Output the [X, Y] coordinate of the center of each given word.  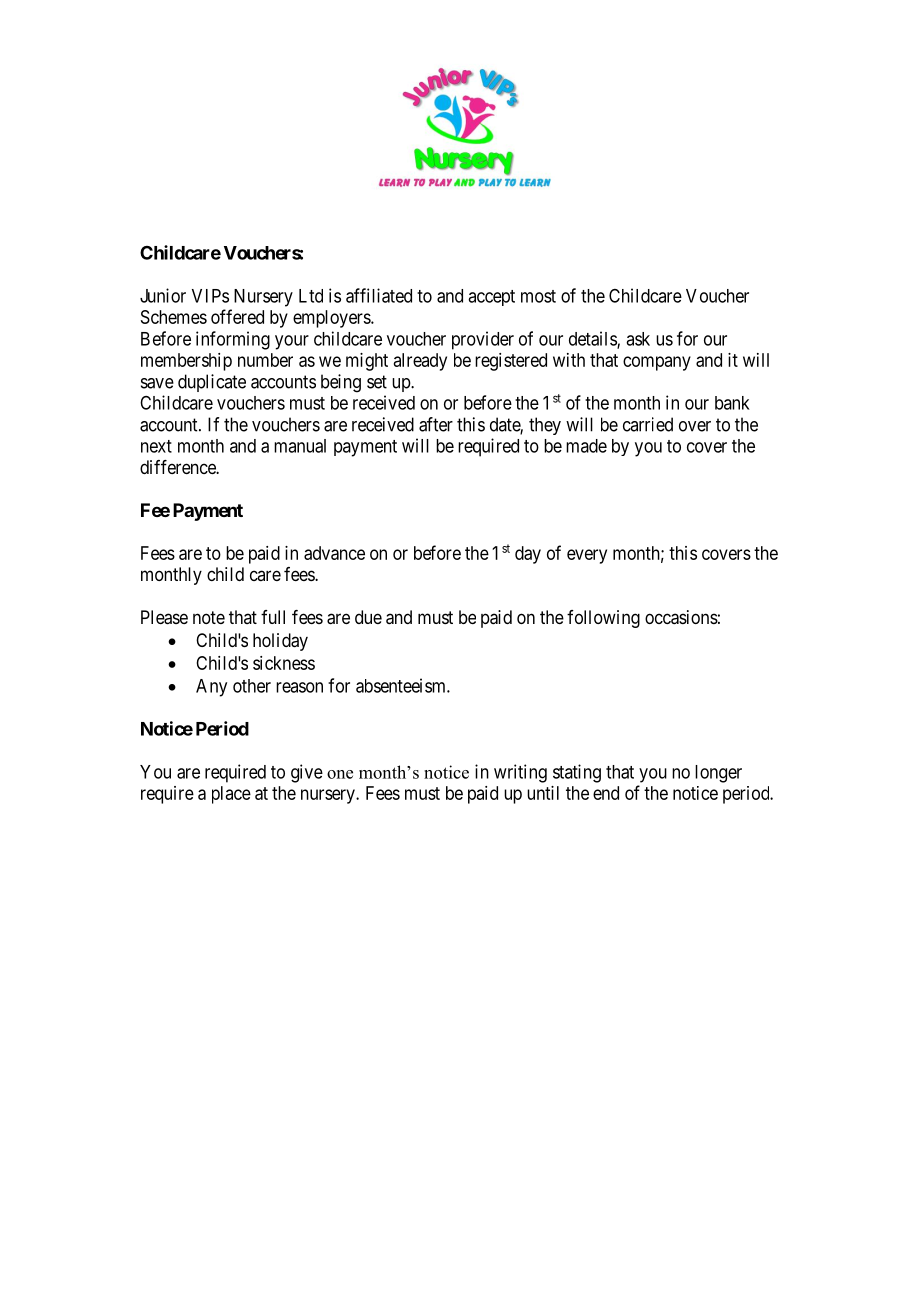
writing [520, 773]
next [156, 446]
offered [237, 316]
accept [491, 298]
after [436, 424]
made [586, 446]
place [231, 795]
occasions [681, 617]
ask [638, 339]
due [368, 617]
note [209, 617]
